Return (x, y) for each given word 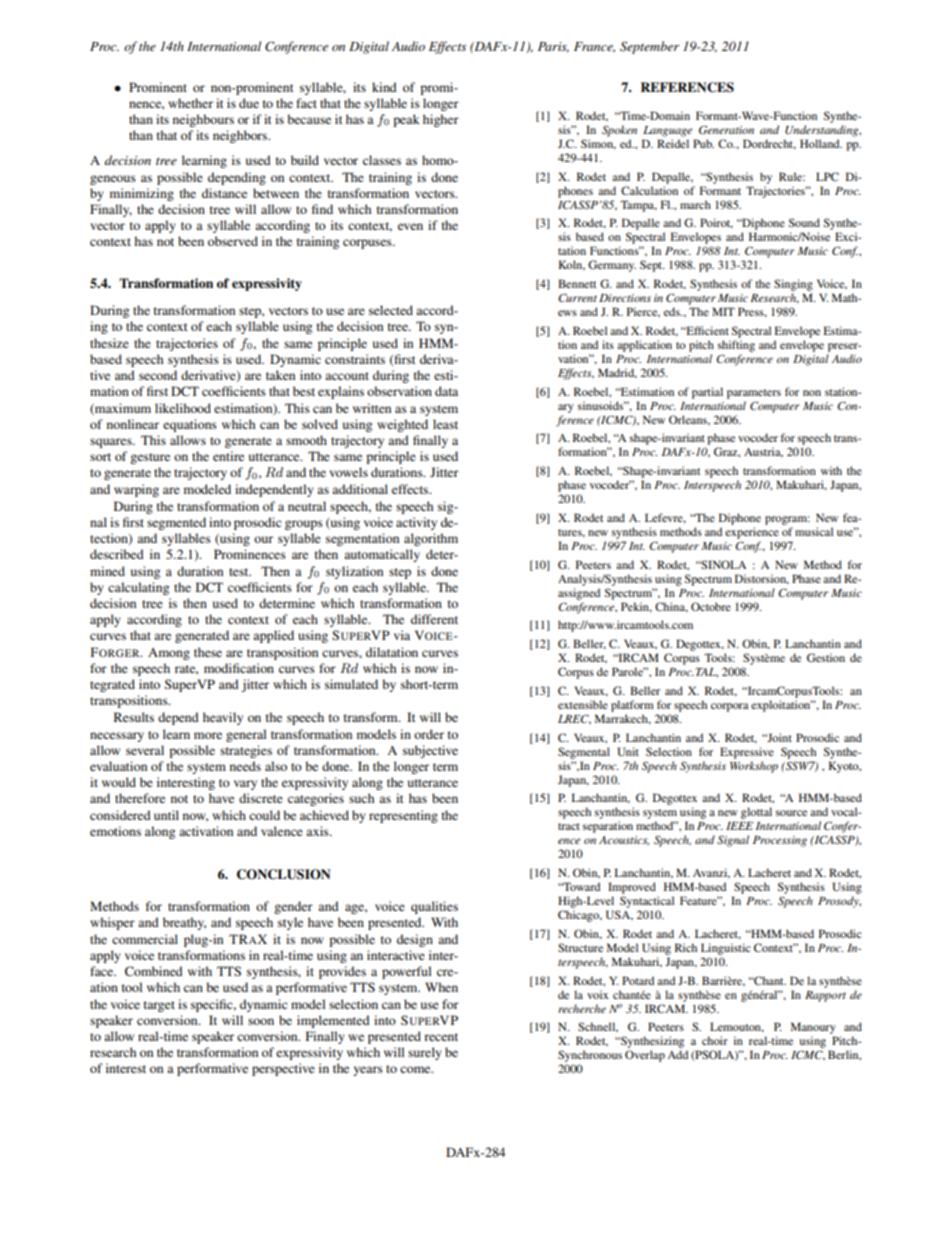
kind (384, 87)
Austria (763, 452)
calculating (138, 588)
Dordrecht (769, 144)
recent (441, 1037)
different (434, 619)
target (159, 1006)
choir (715, 1040)
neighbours (203, 120)
